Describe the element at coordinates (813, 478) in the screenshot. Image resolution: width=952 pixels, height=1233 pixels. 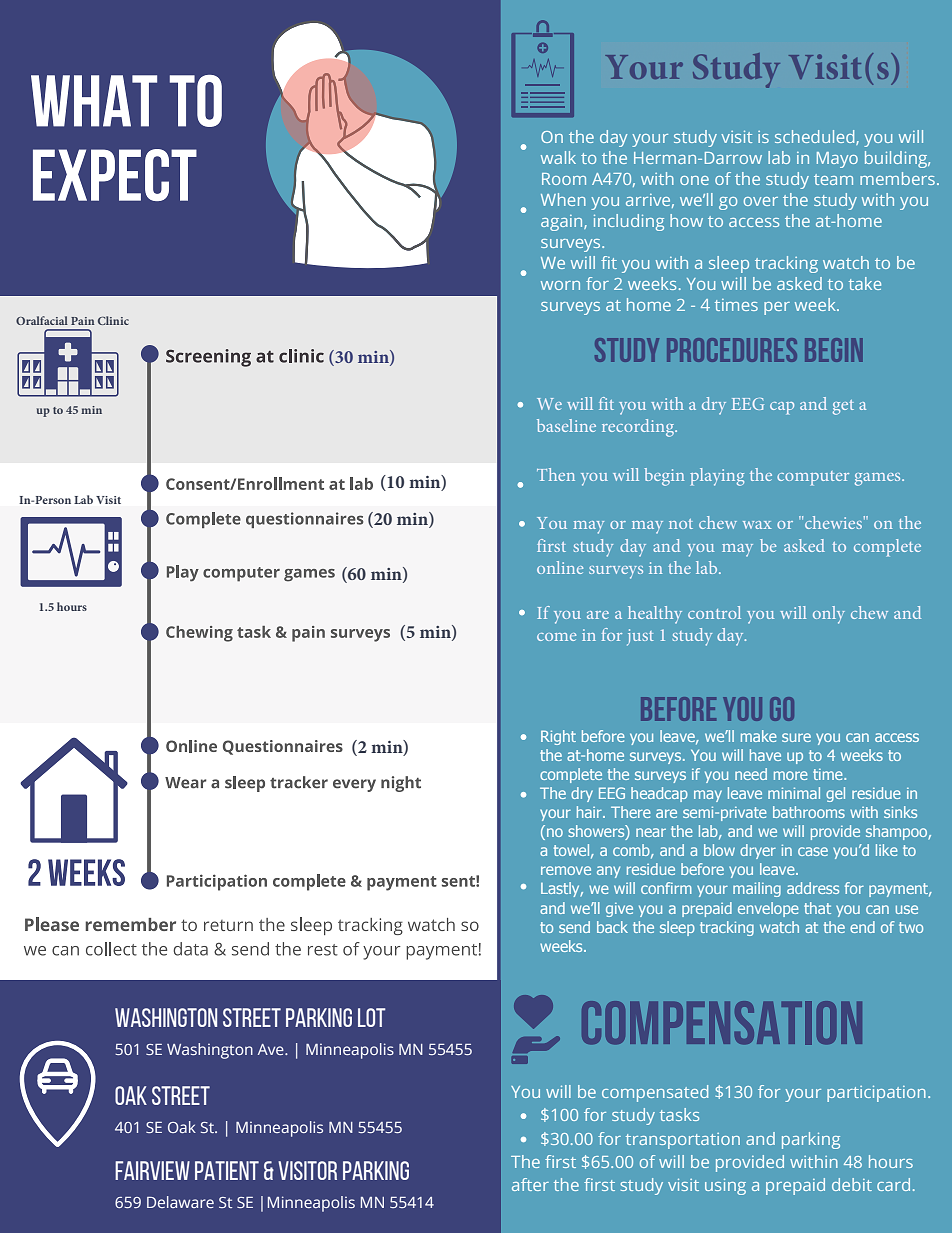
I see `computer` at that location.
